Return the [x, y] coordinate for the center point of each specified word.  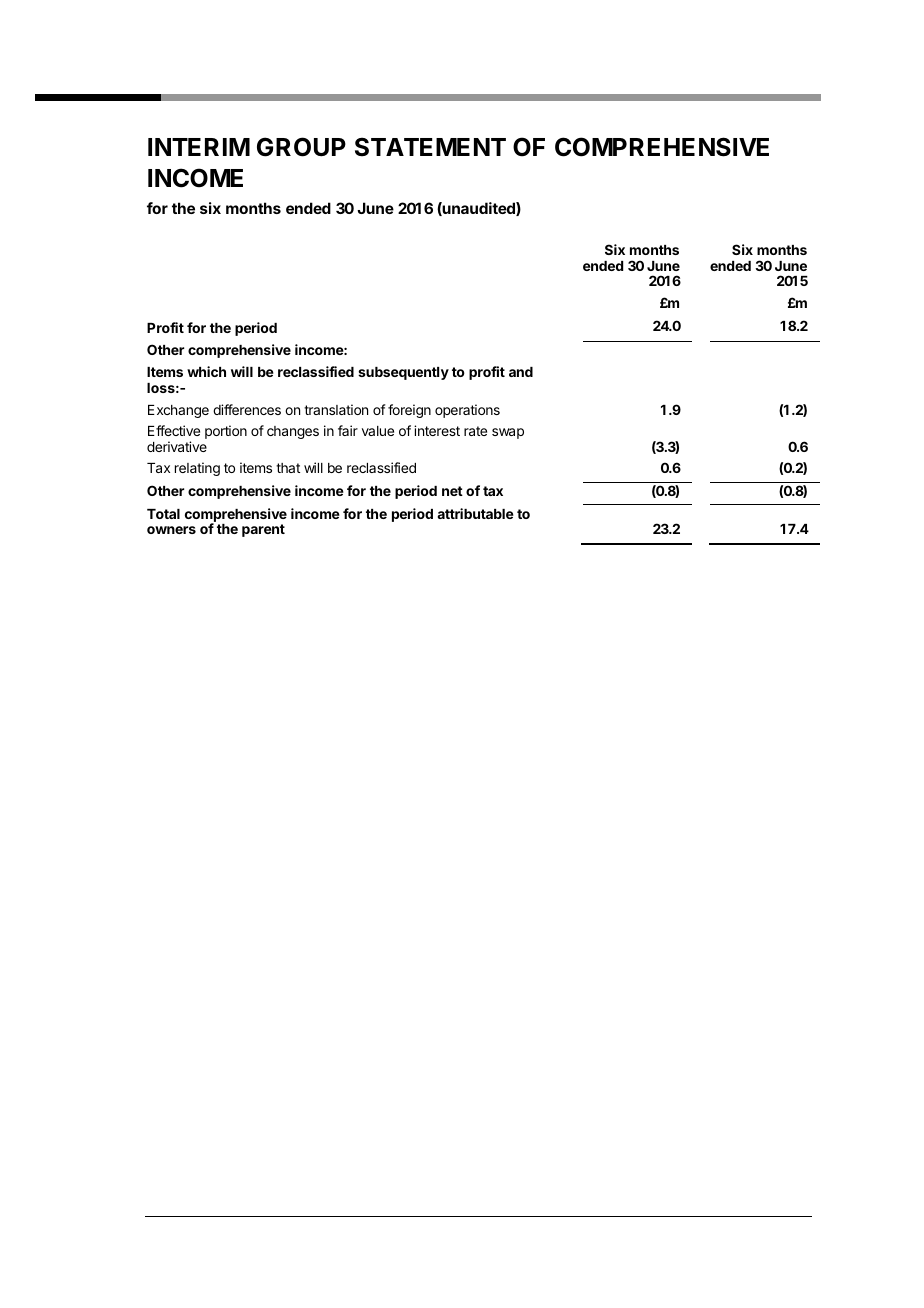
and [521, 372]
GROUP [301, 147]
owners [171, 530]
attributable [475, 513]
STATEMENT [430, 147]
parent [263, 530]
